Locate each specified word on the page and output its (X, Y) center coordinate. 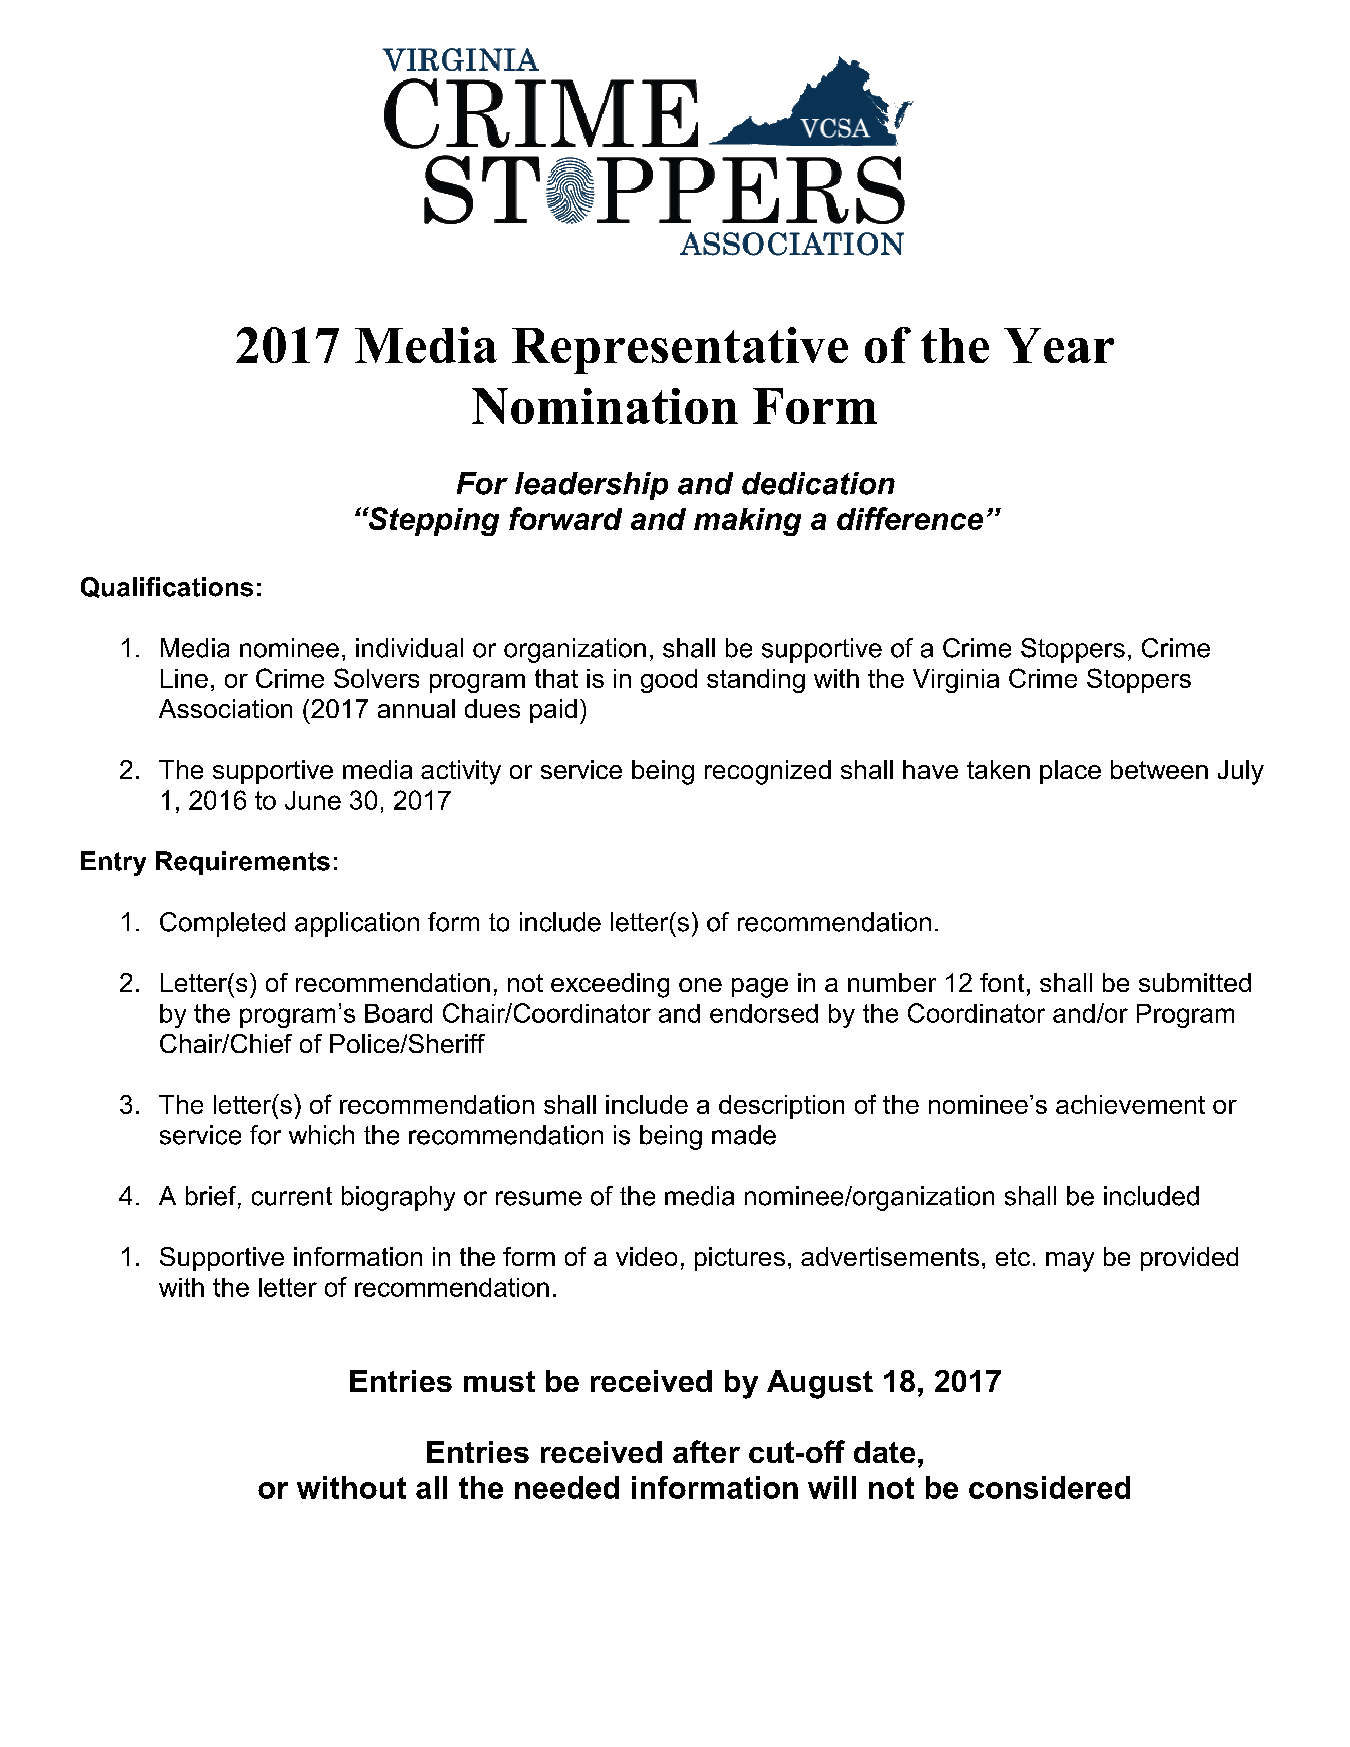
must (499, 1381)
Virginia (956, 681)
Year (1059, 345)
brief (212, 1197)
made (744, 1135)
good (669, 681)
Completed (222, 924)
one (700, 985)
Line (184, 678)
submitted (1195, 982)
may (1070, 1262)
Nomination (605, 406)
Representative (680, 350)
